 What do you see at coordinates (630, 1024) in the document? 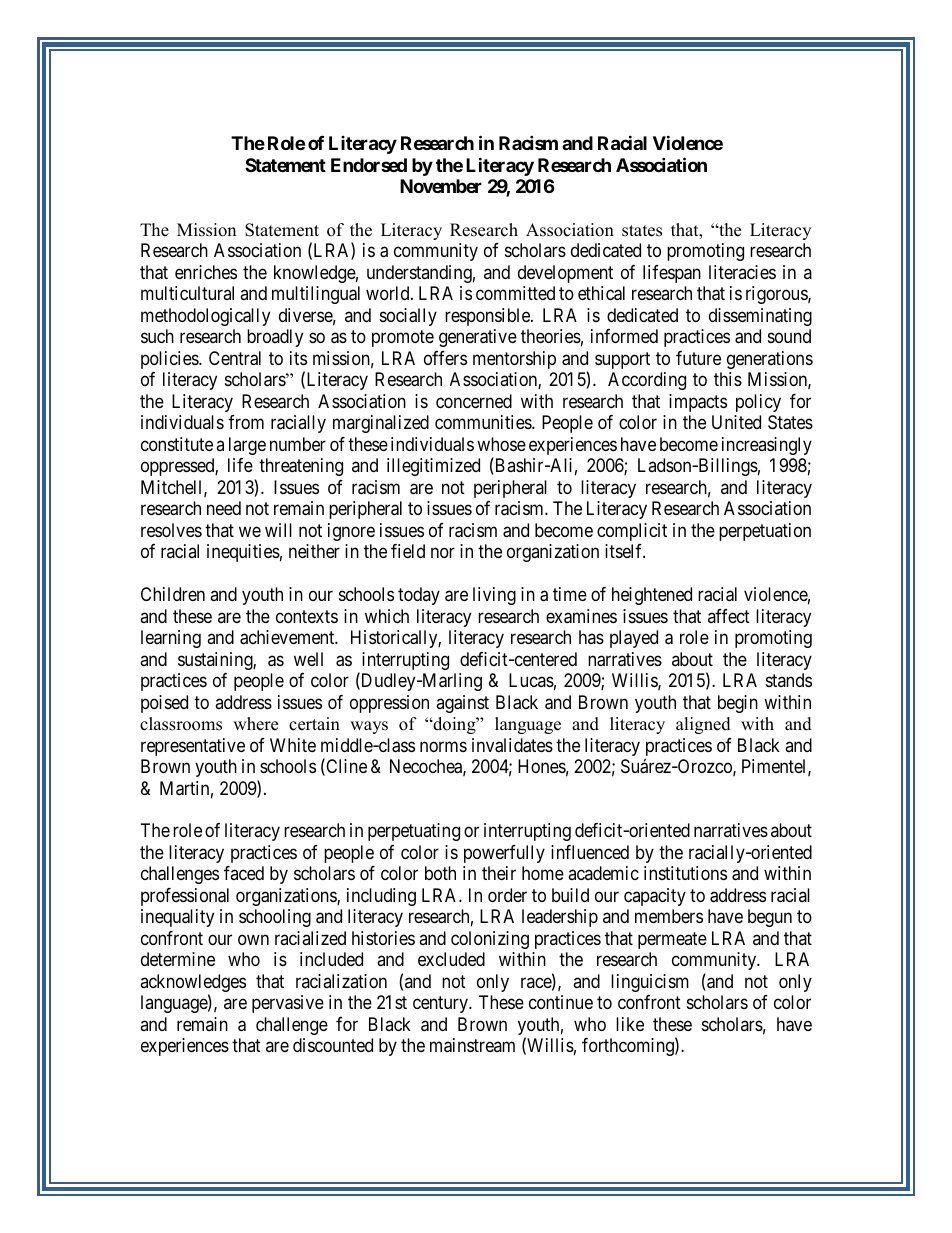
I see `like` at bounding box center [630, 1024].
